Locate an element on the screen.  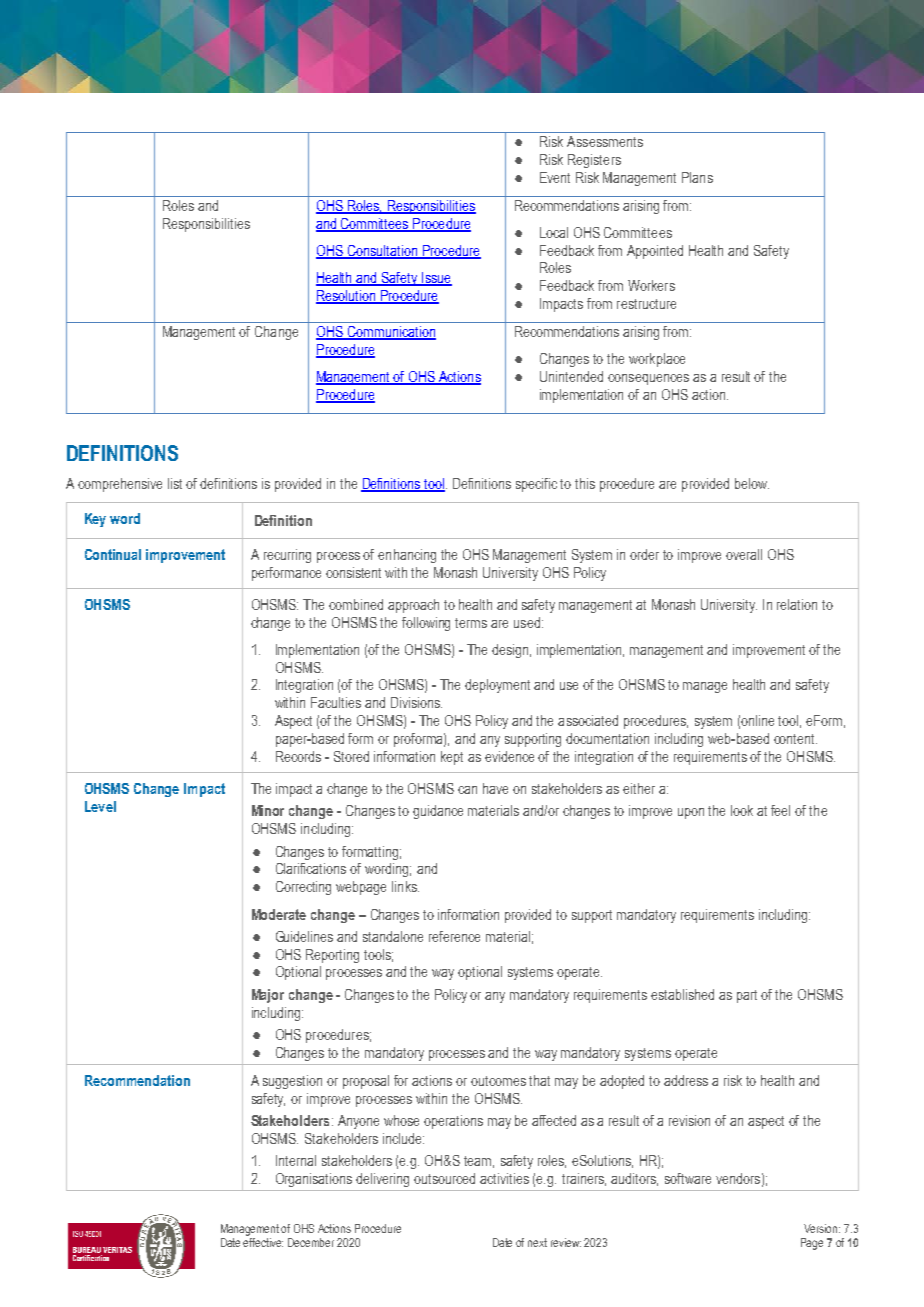
effective is located at coordinates (263, 1241).
